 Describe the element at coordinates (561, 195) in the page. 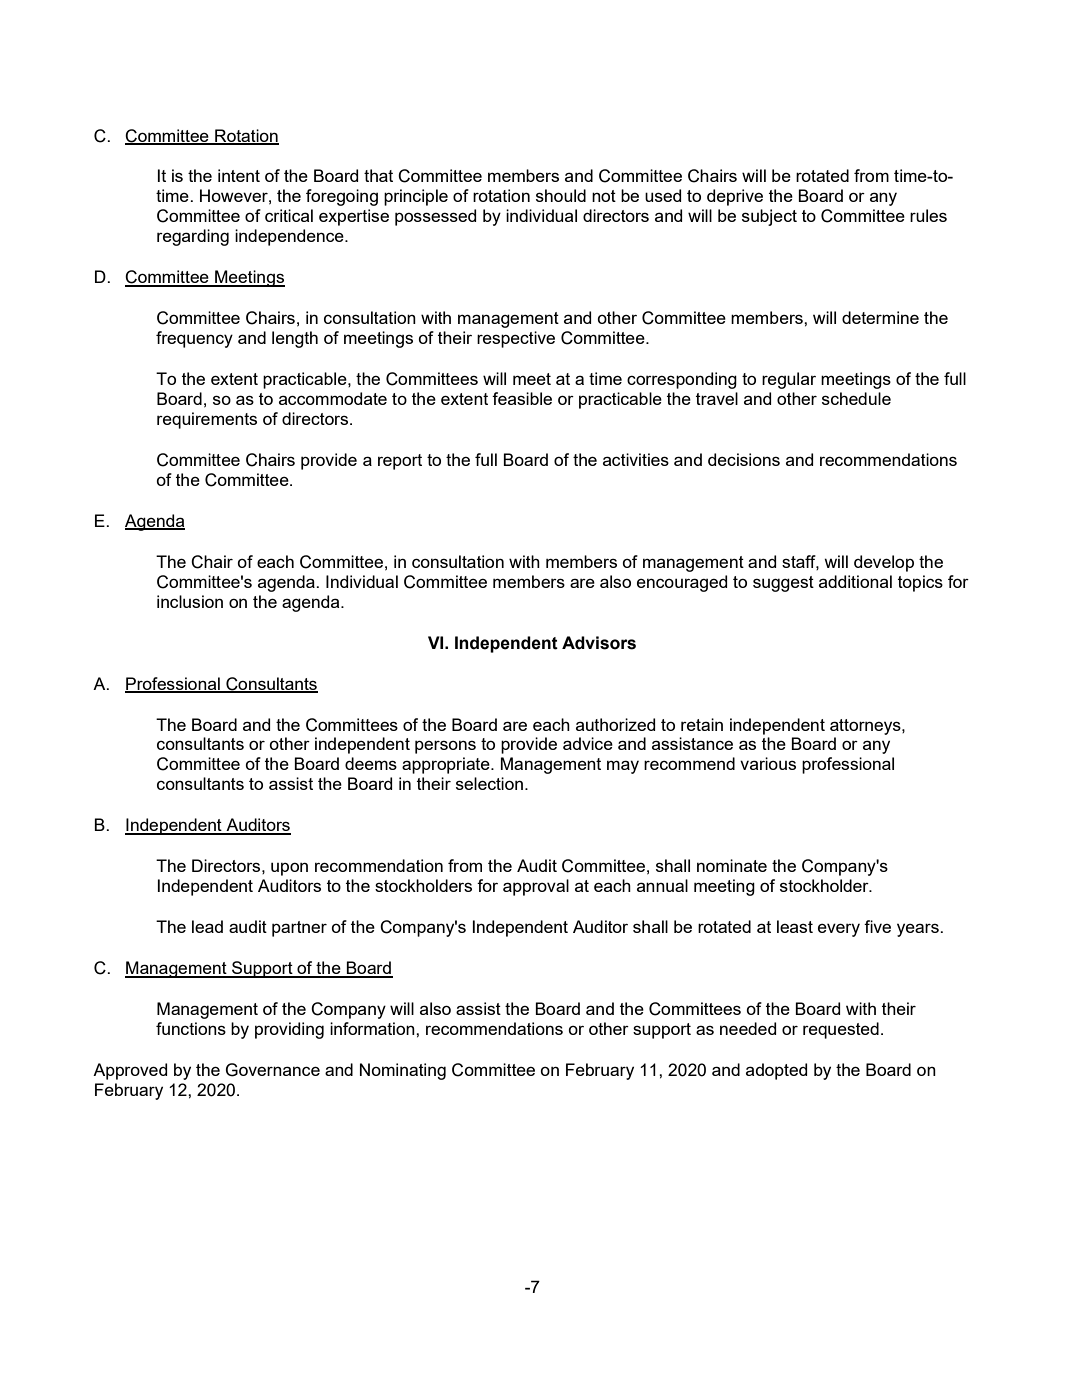

I see `should` at that location.
